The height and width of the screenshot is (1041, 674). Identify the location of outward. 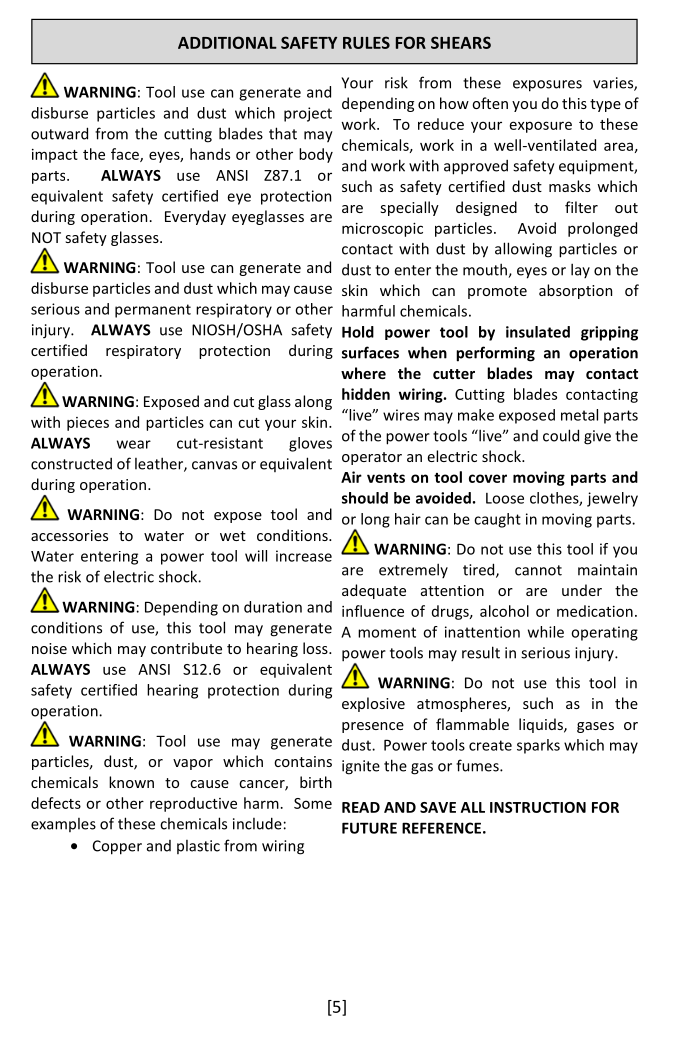
(59, 133).
